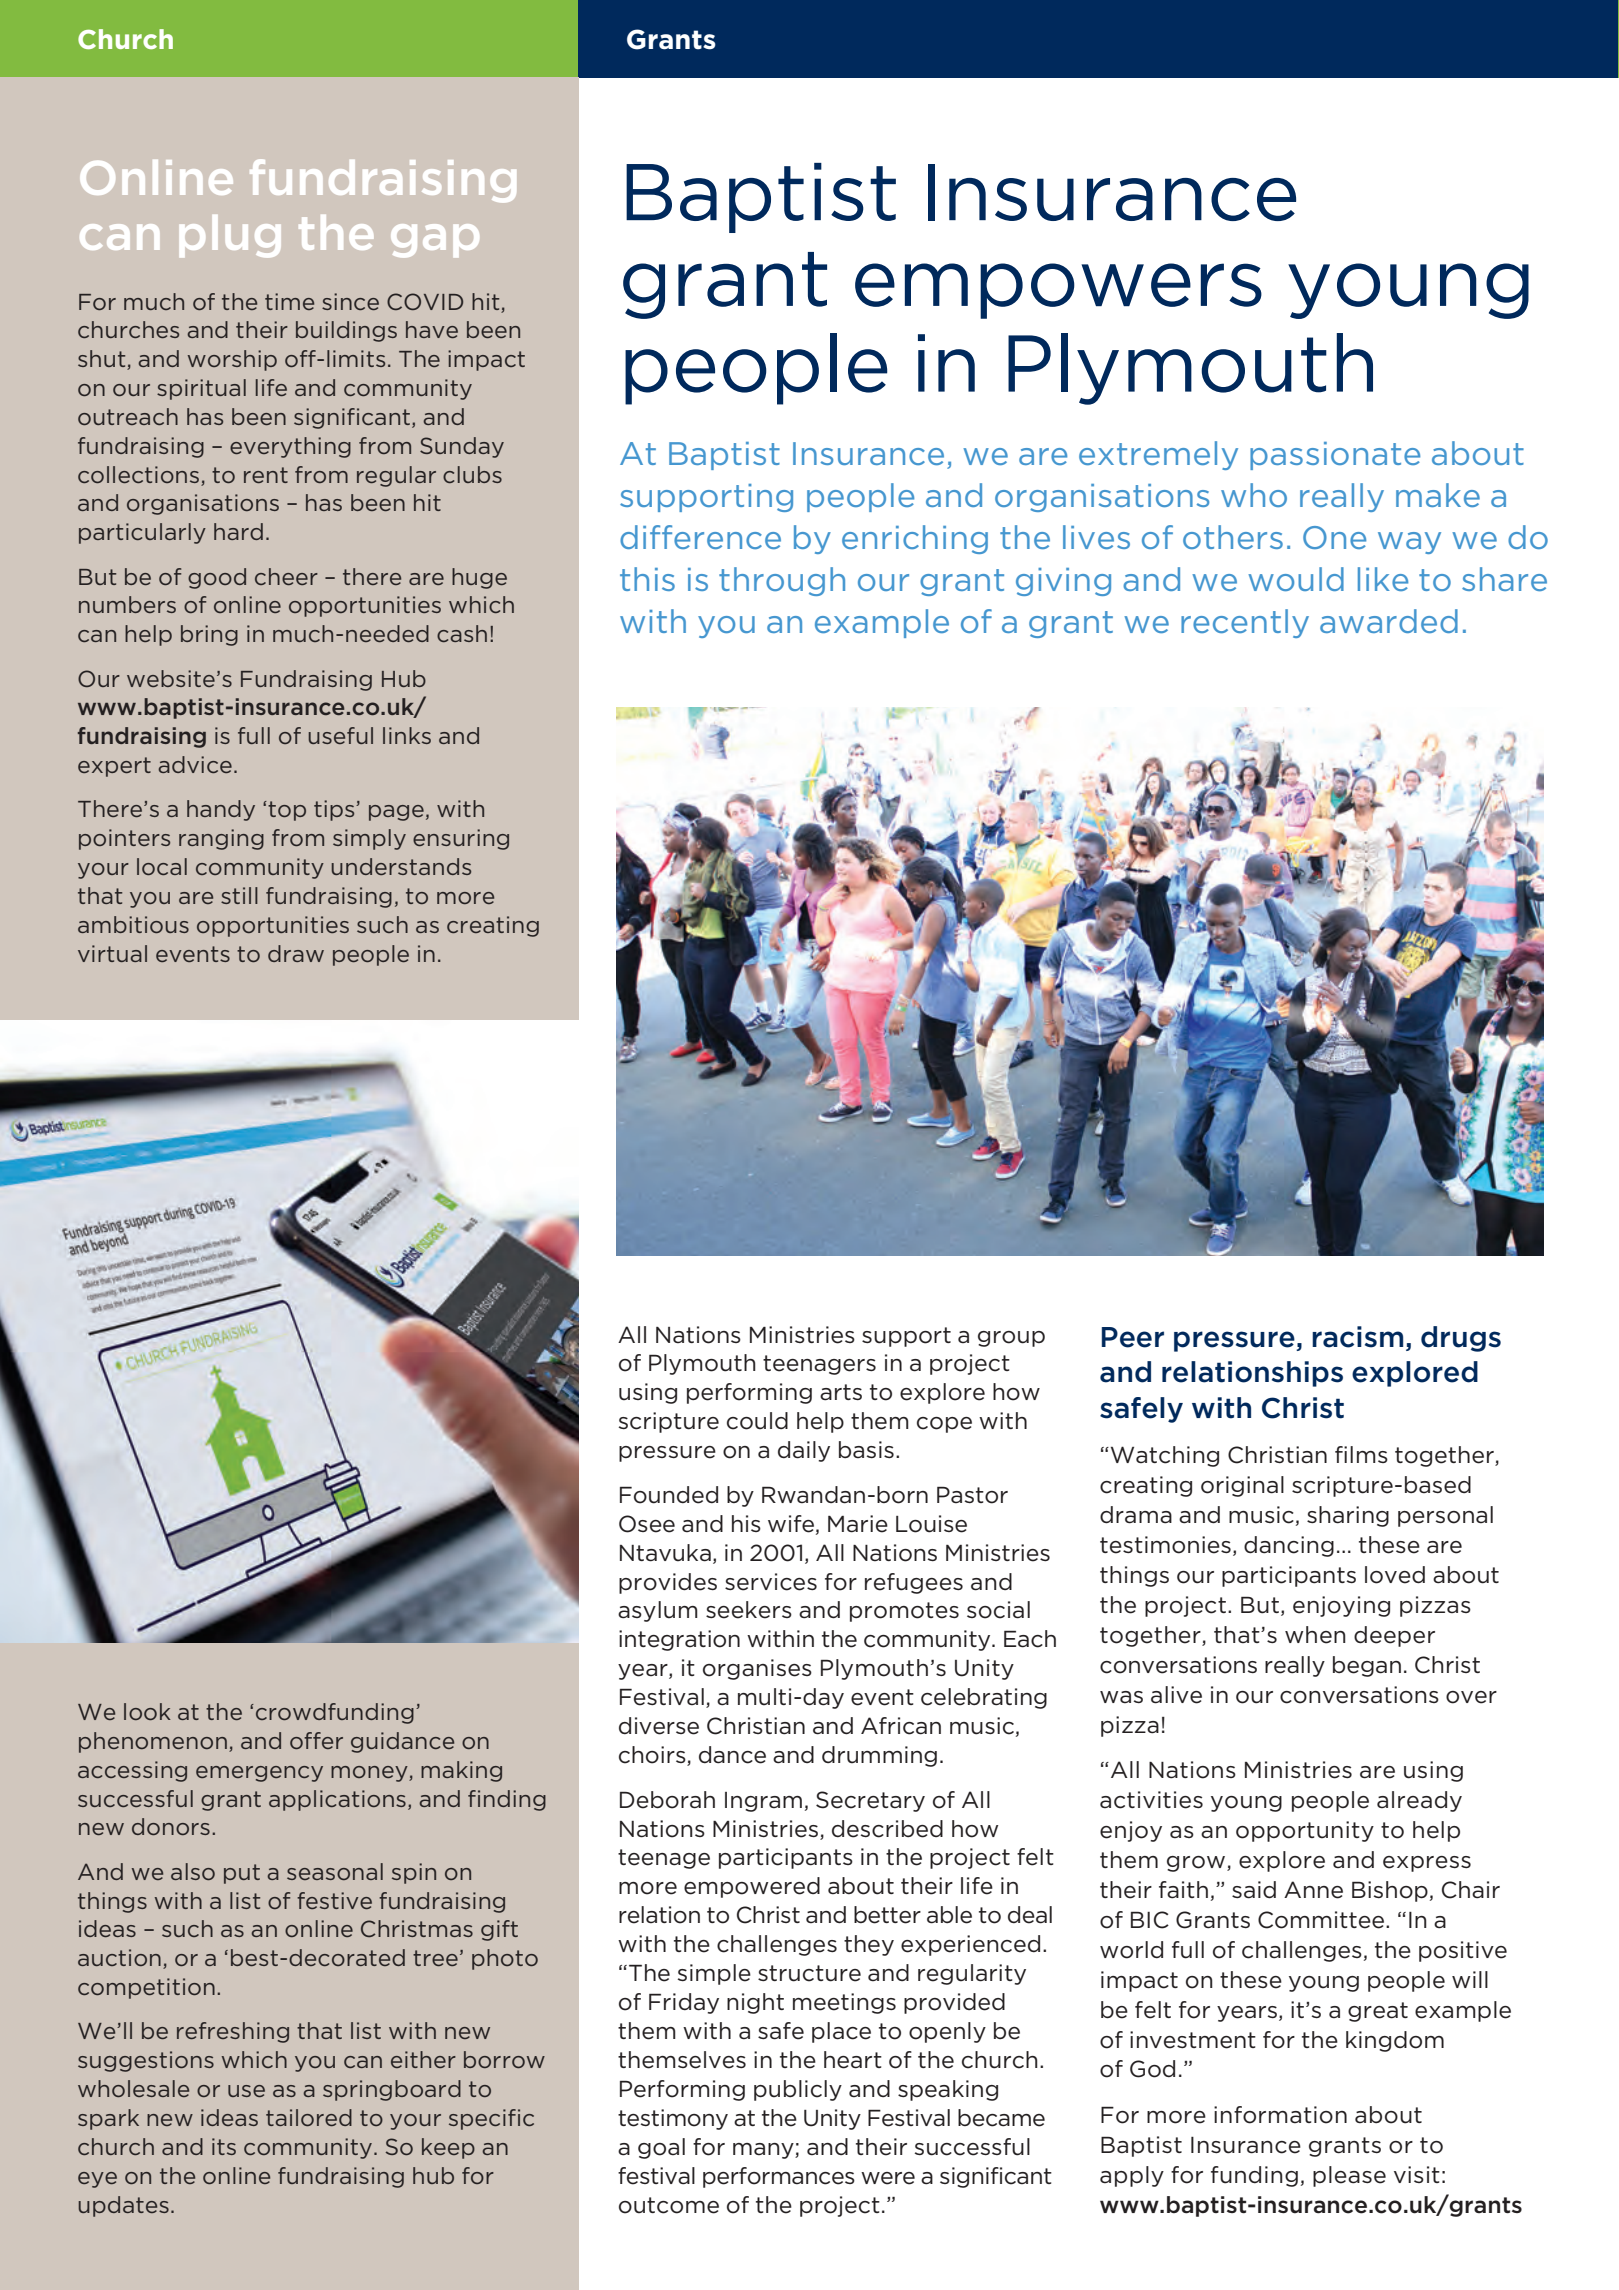 This document has width=1619, height=2290. Describe the element at coordinates (1357, 1337) in the document. I see `racism` at that location.
